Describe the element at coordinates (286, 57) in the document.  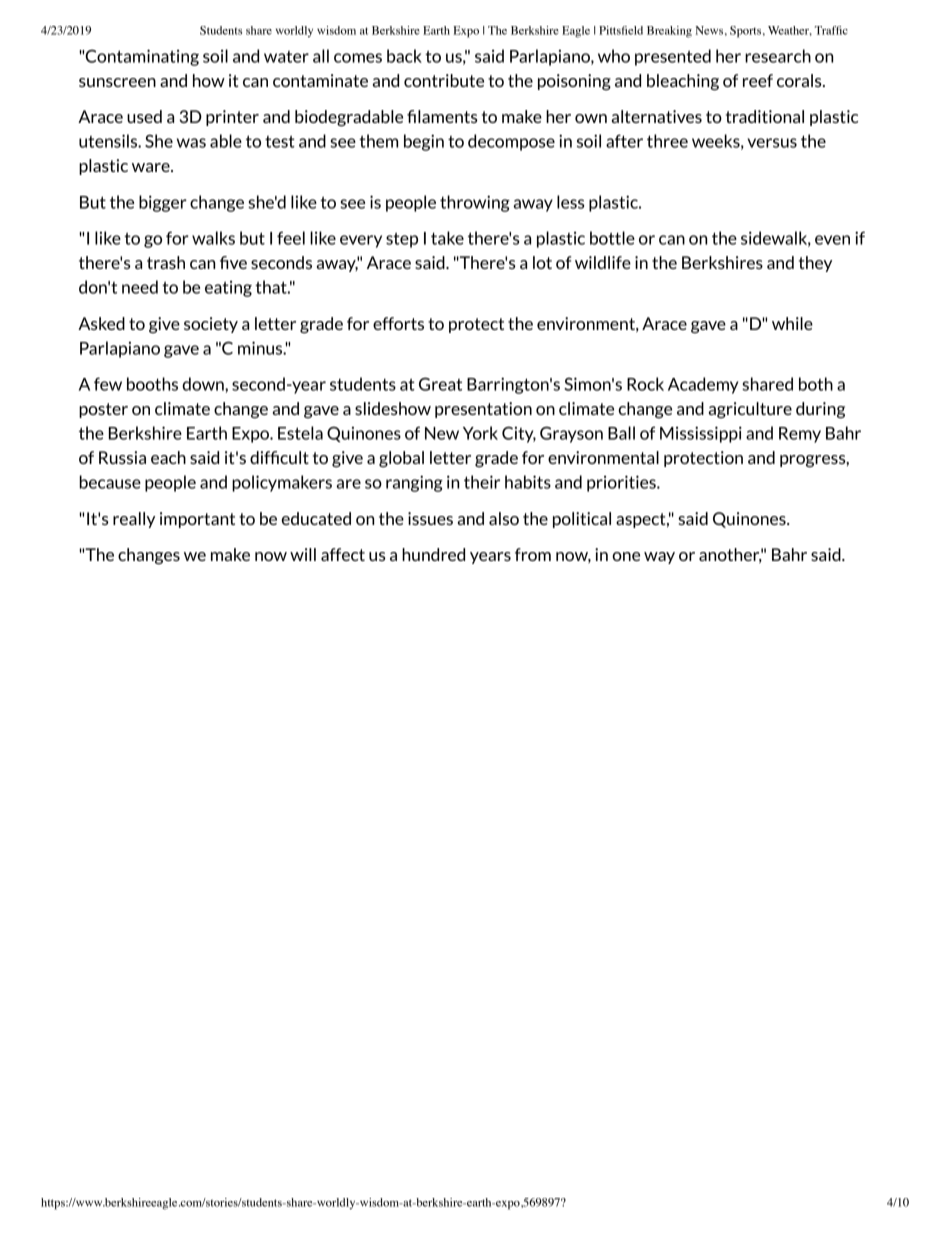
I see `water` at that location.
